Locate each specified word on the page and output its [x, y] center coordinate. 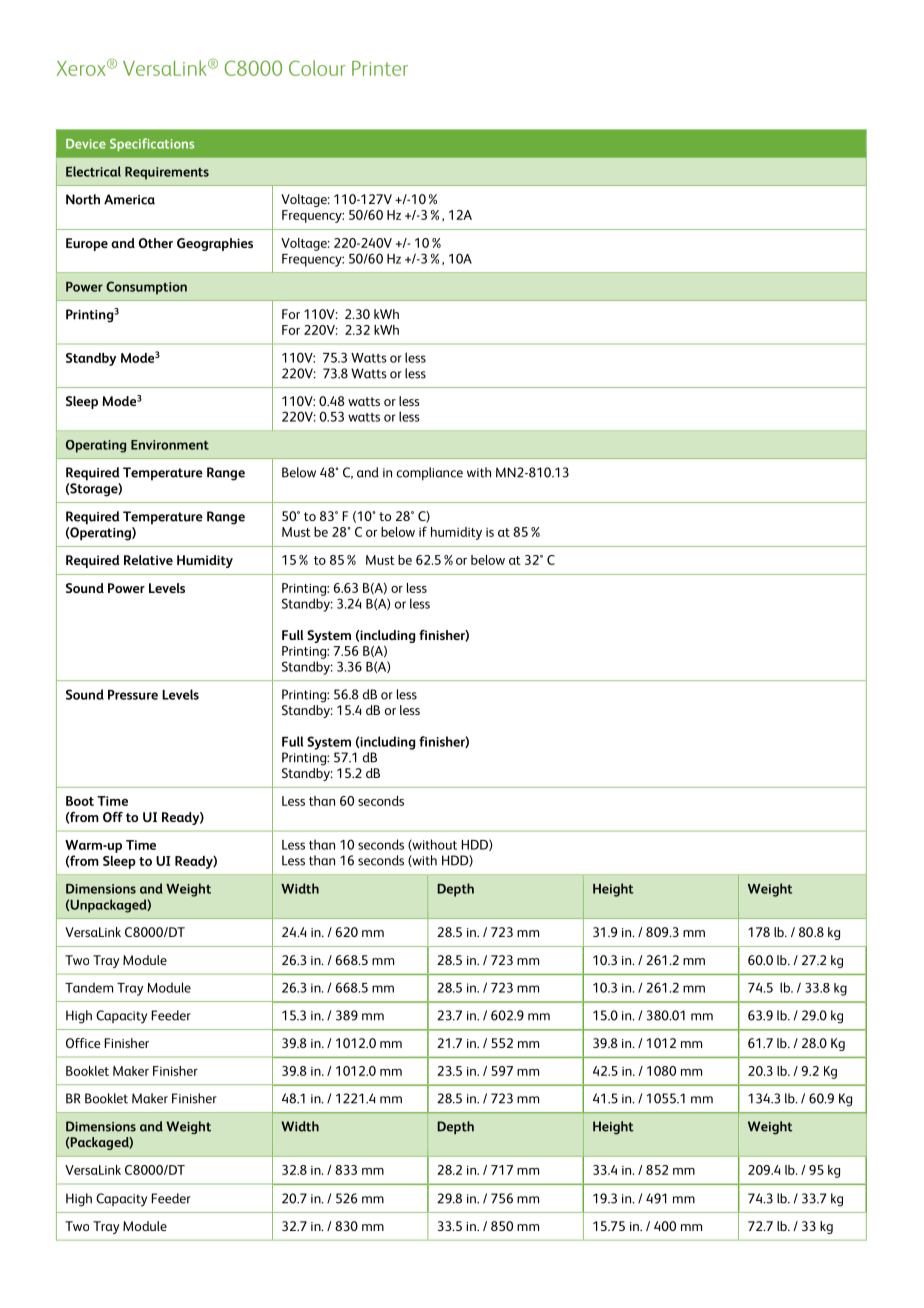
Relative [148, 560]
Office [83, 1043]
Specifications [152, 144]
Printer [380, 68]
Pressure [133, 695]
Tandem [89, 987]
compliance [430, 473]
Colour [317, 68]
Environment [170, 445]
